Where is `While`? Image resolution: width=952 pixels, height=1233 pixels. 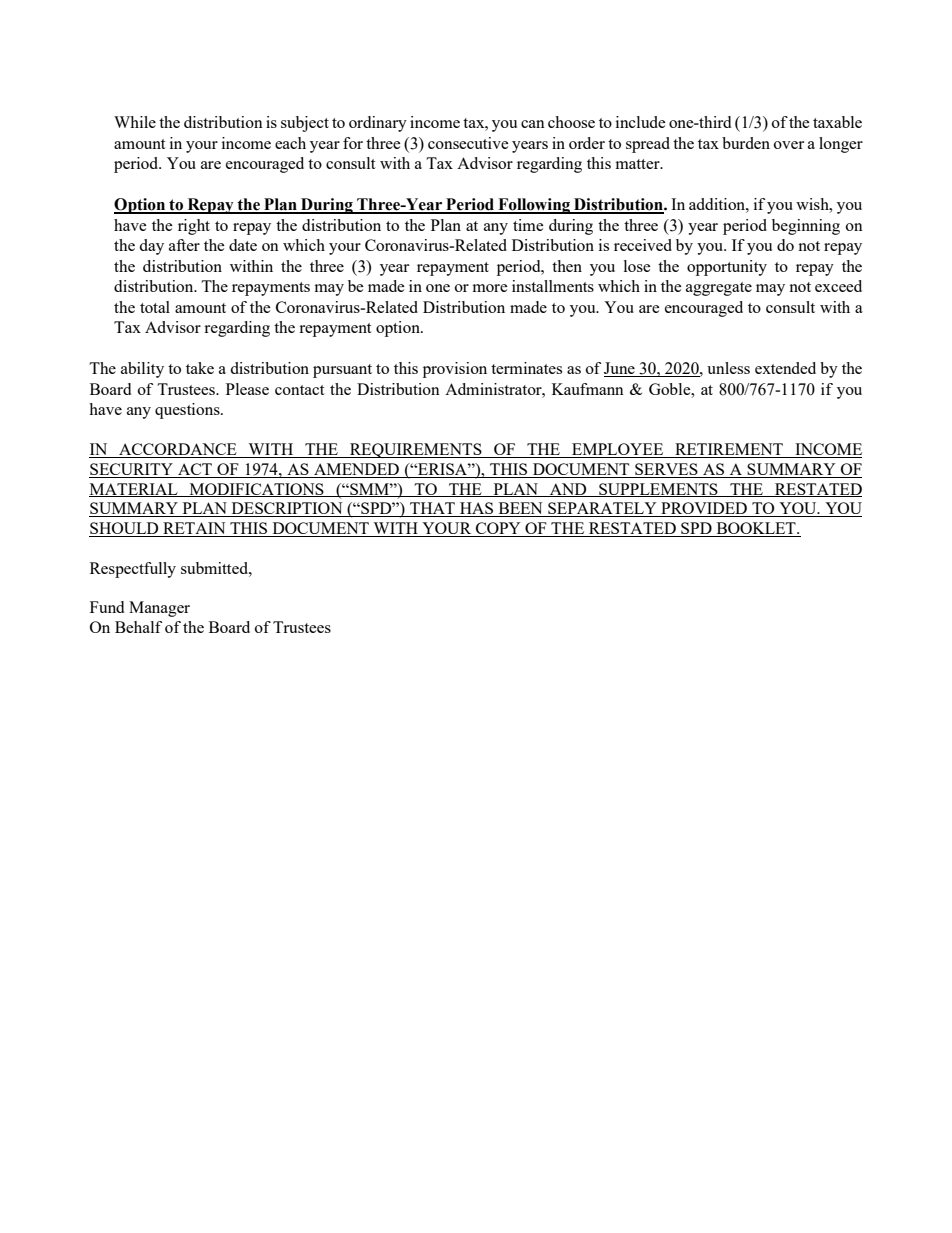
While is located at coordinates (135, 122).
